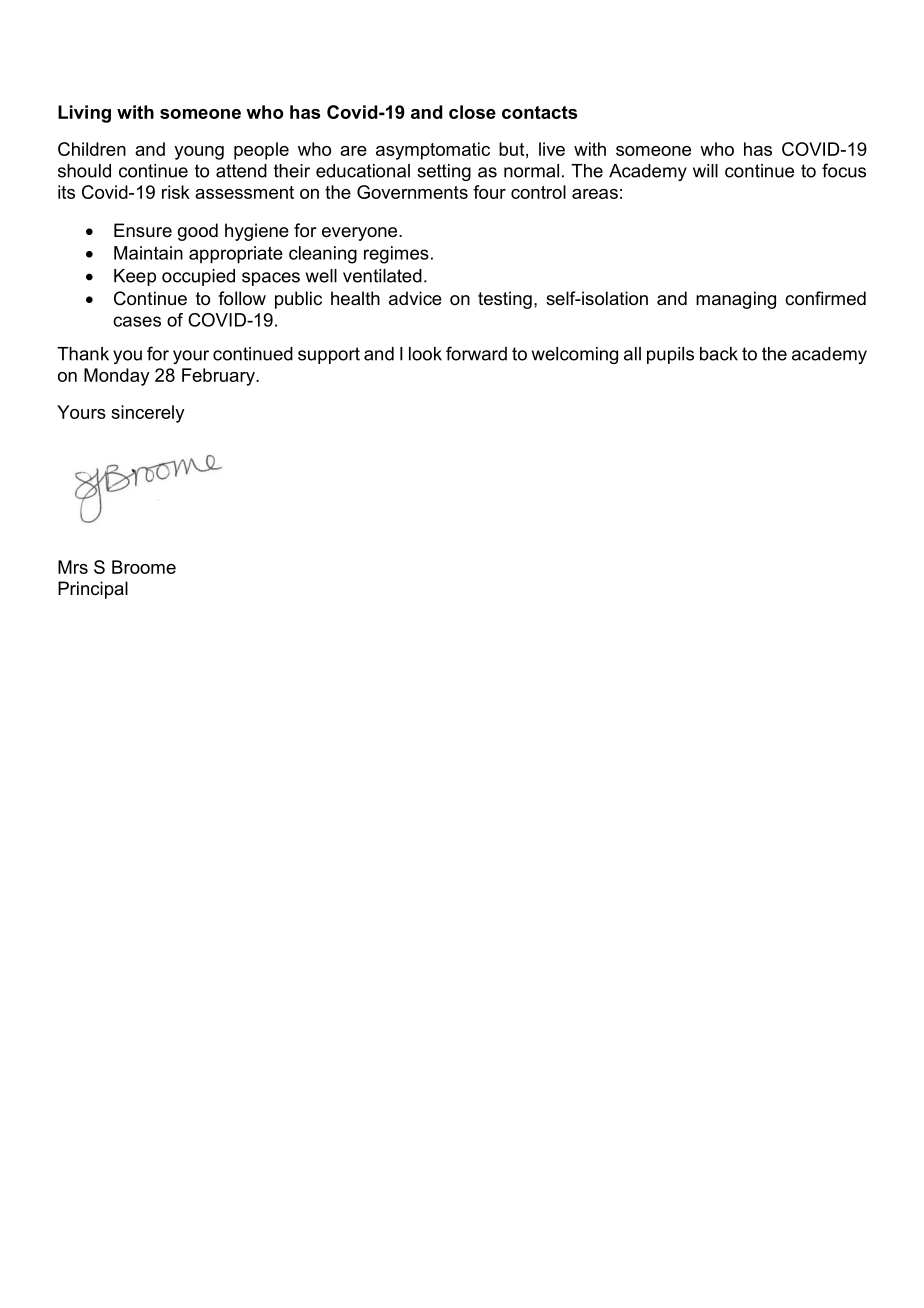 The height and width of the page is (1308, 924). What do you see at coordinates (736, 300) in the page?
I see `managing` at bounding box center [736, 300].
